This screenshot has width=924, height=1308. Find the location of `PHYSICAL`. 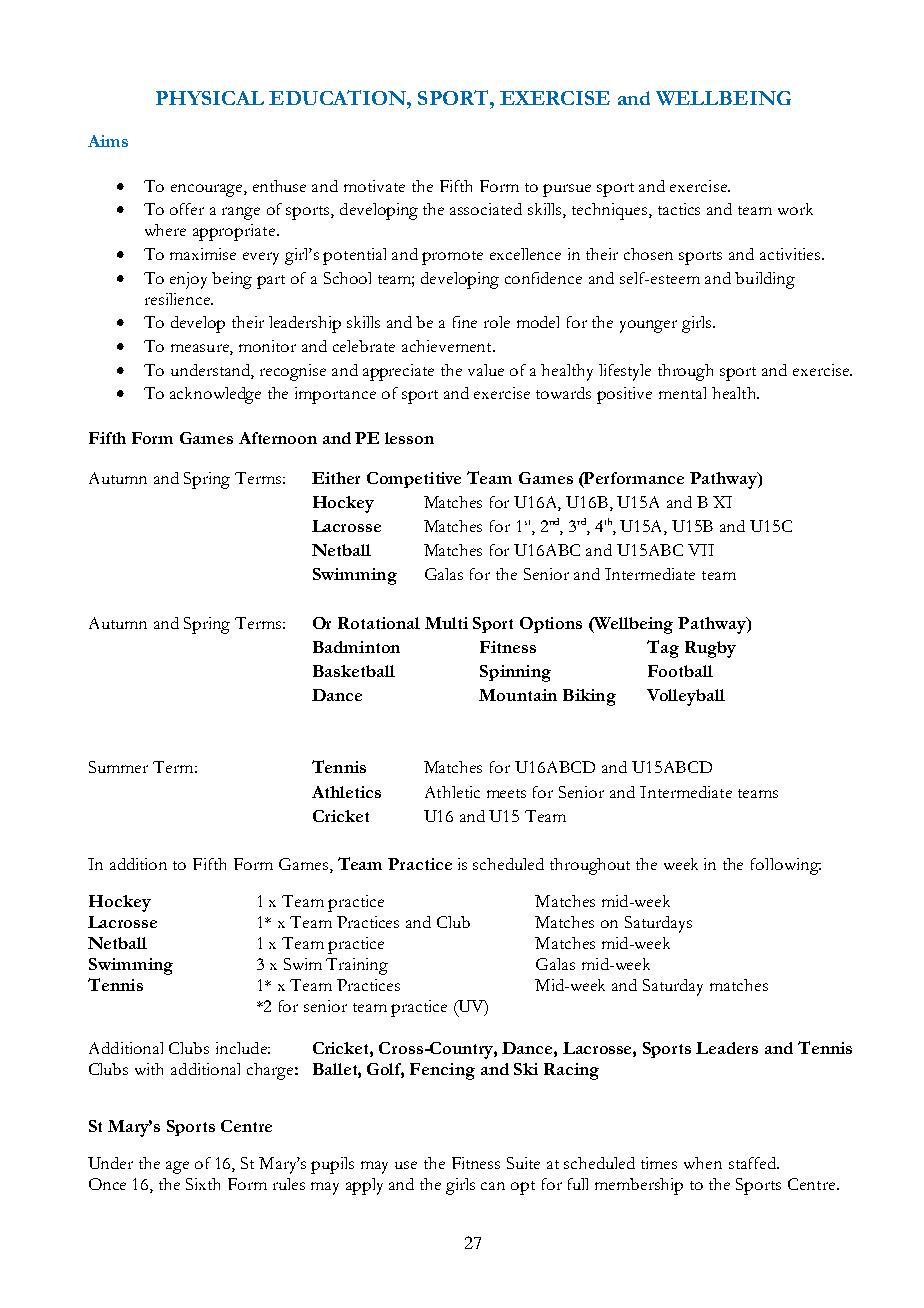

PHYSICAL is located at coordinates (210, 98).
